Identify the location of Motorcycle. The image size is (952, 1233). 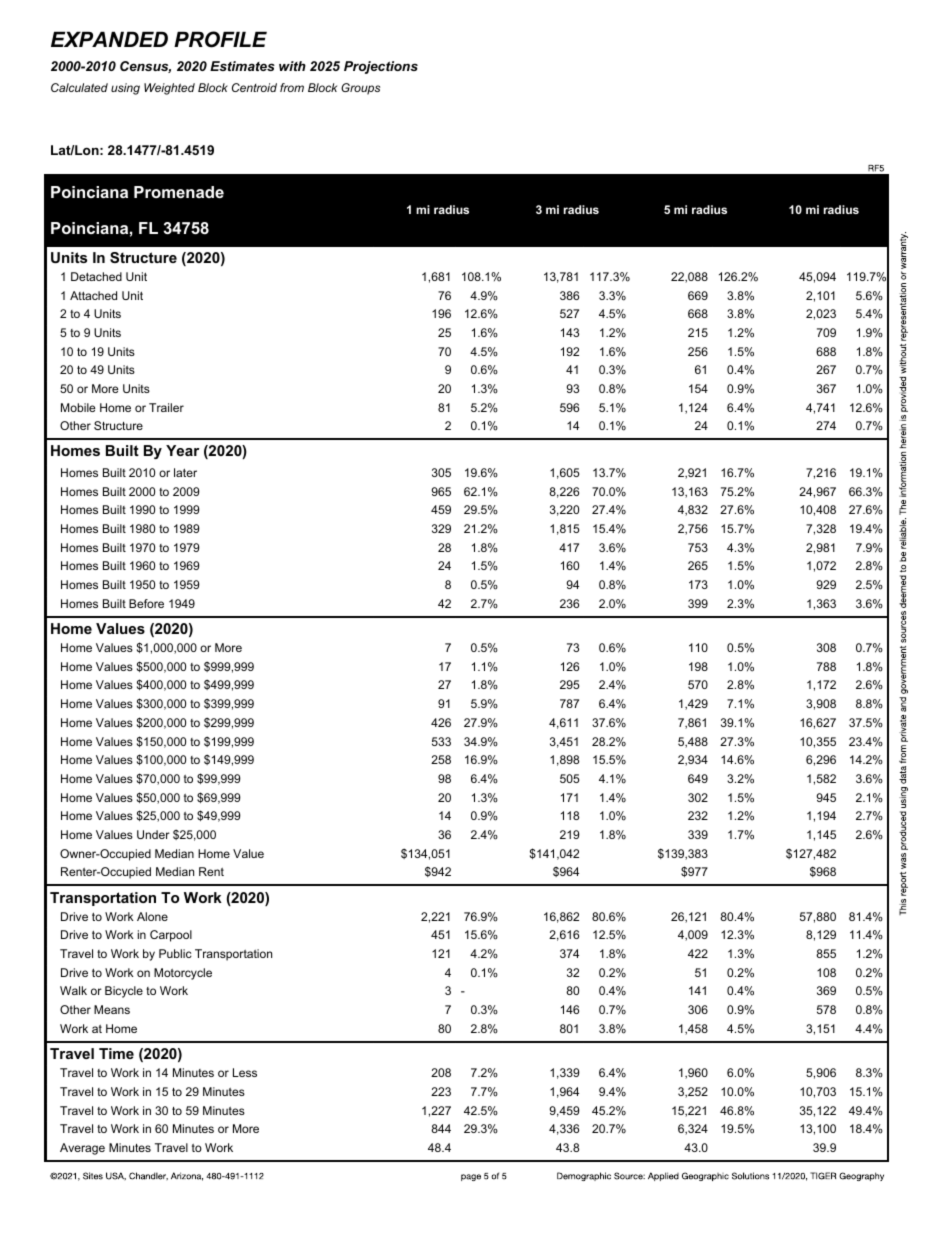
(183, 974).
